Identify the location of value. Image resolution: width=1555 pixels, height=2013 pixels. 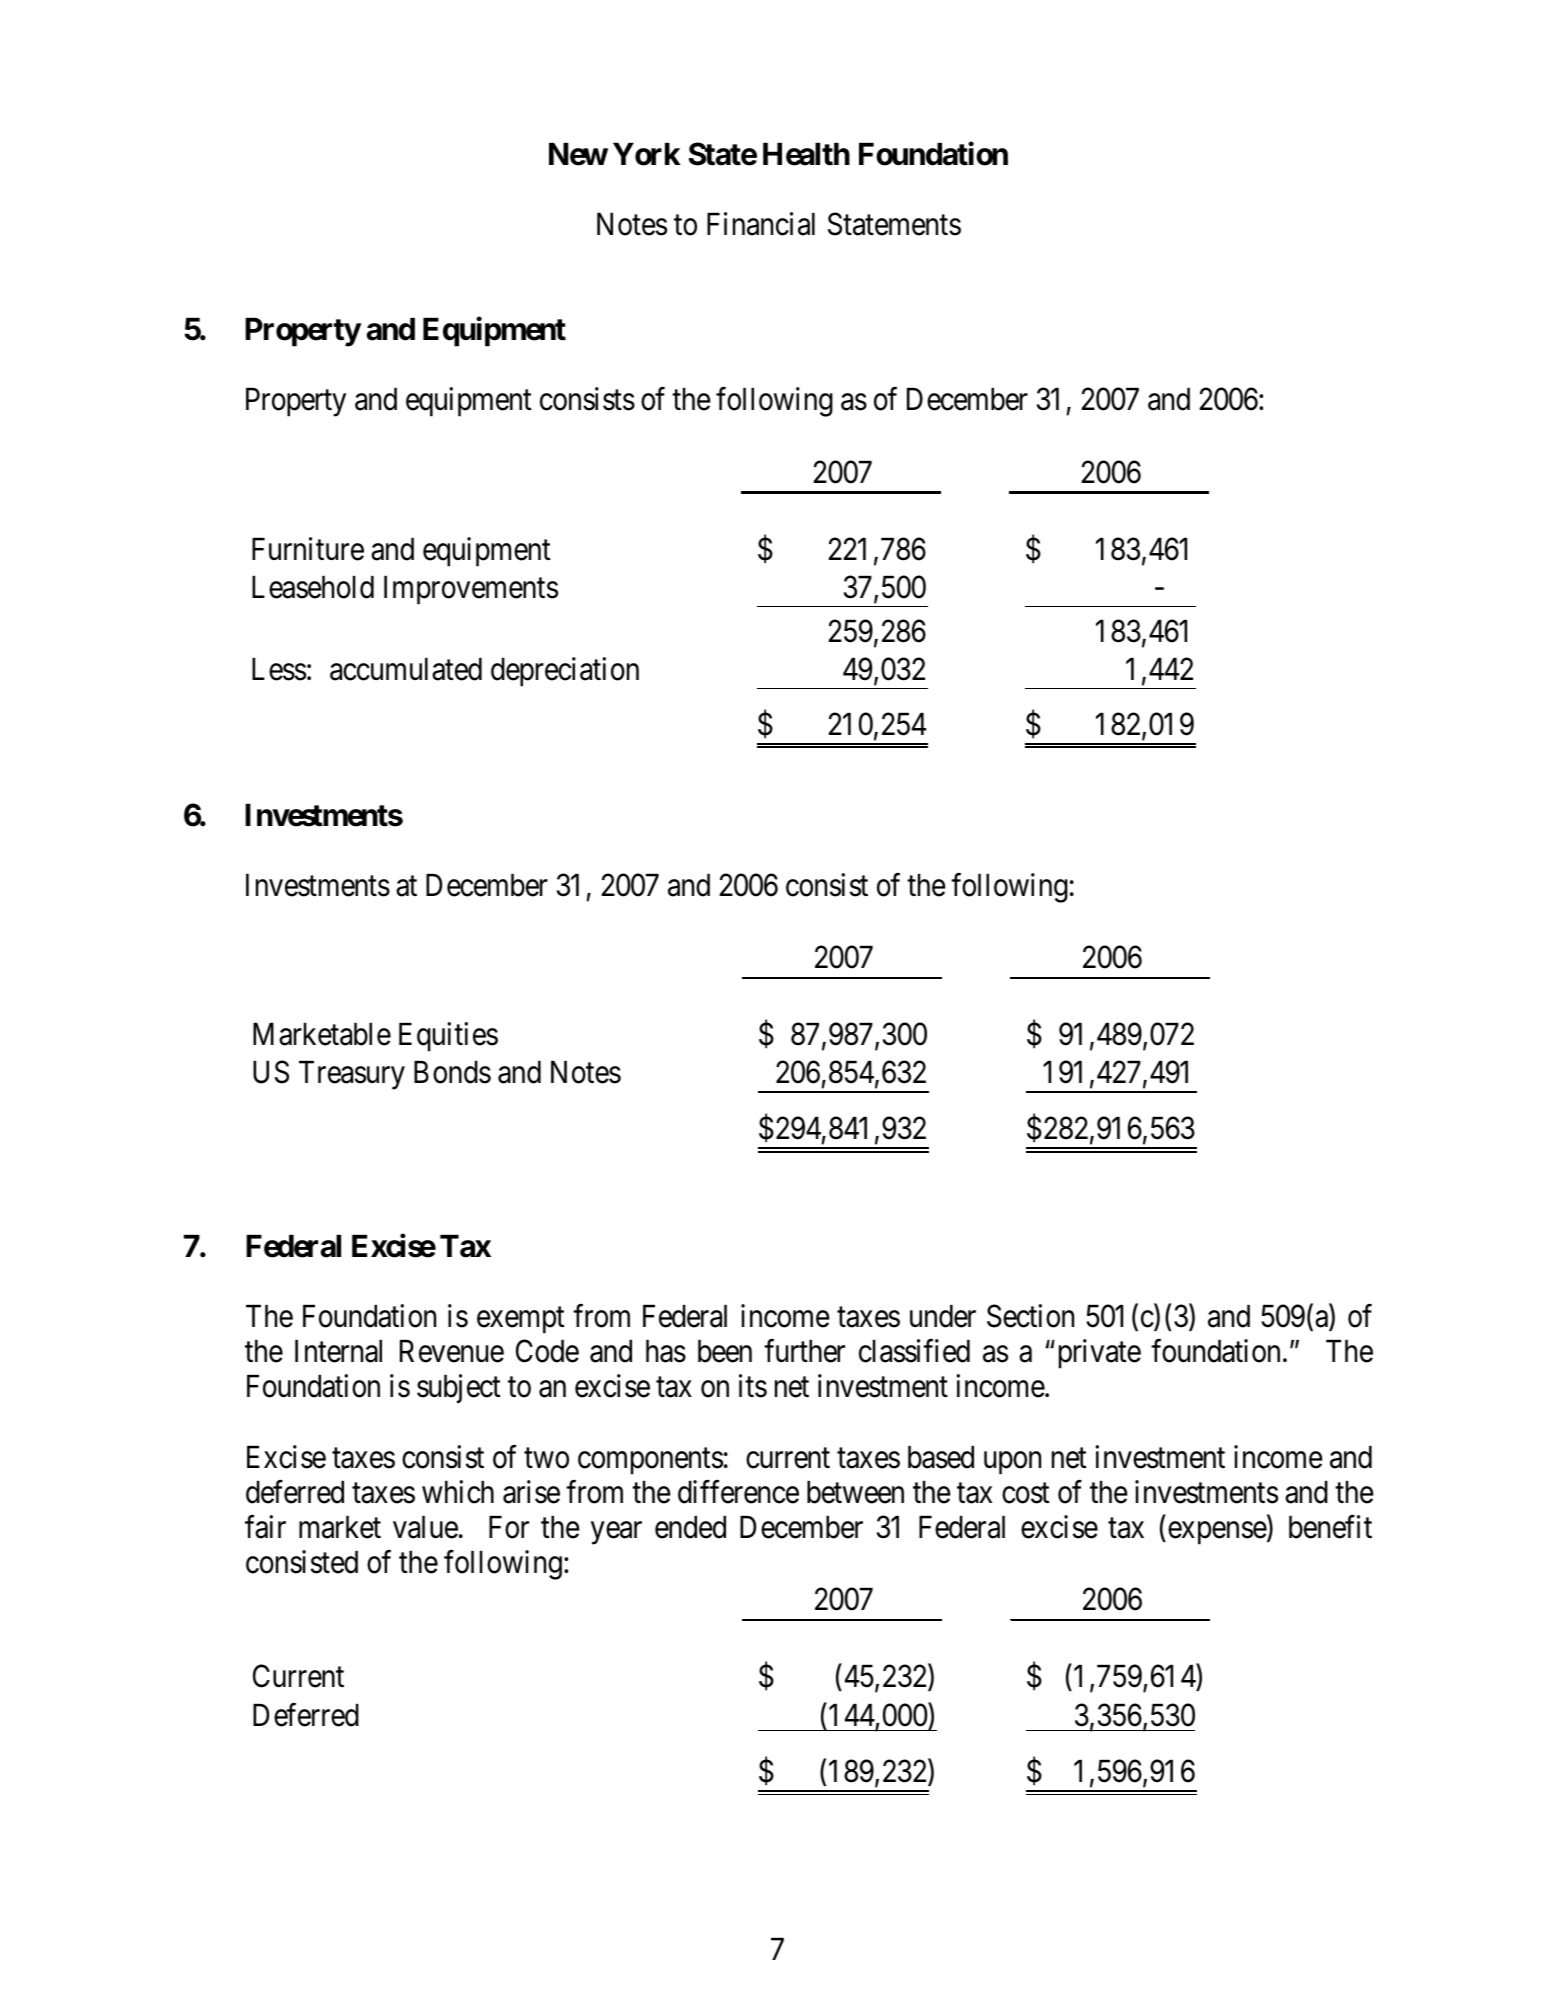
(425, 1527).
